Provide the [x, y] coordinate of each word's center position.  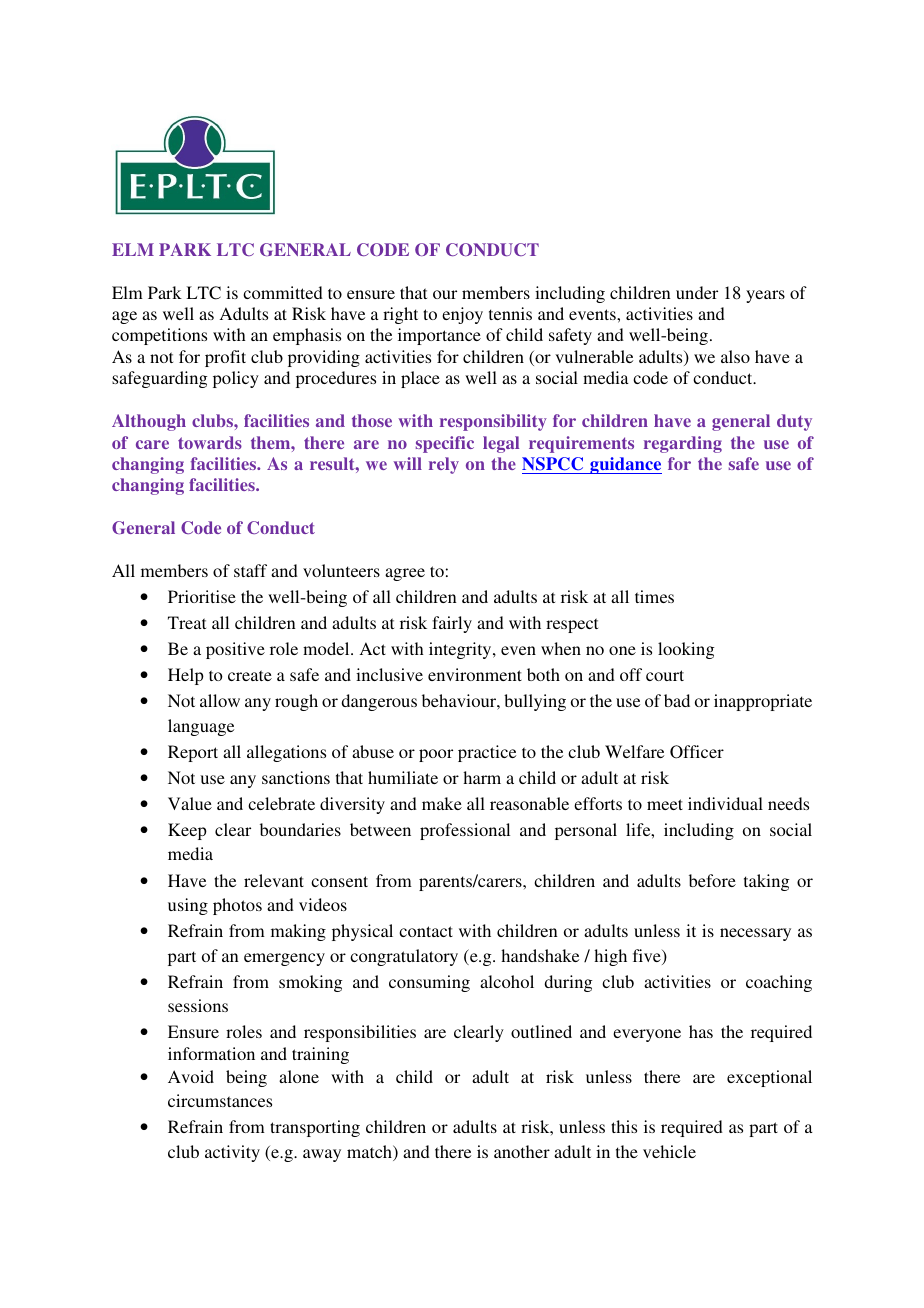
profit [225, 358]
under [697, 292]
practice [487, 753]
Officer [697, 752]
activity [232, 1153]
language [201, 727]
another [522, 1151]
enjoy [462, 315]
